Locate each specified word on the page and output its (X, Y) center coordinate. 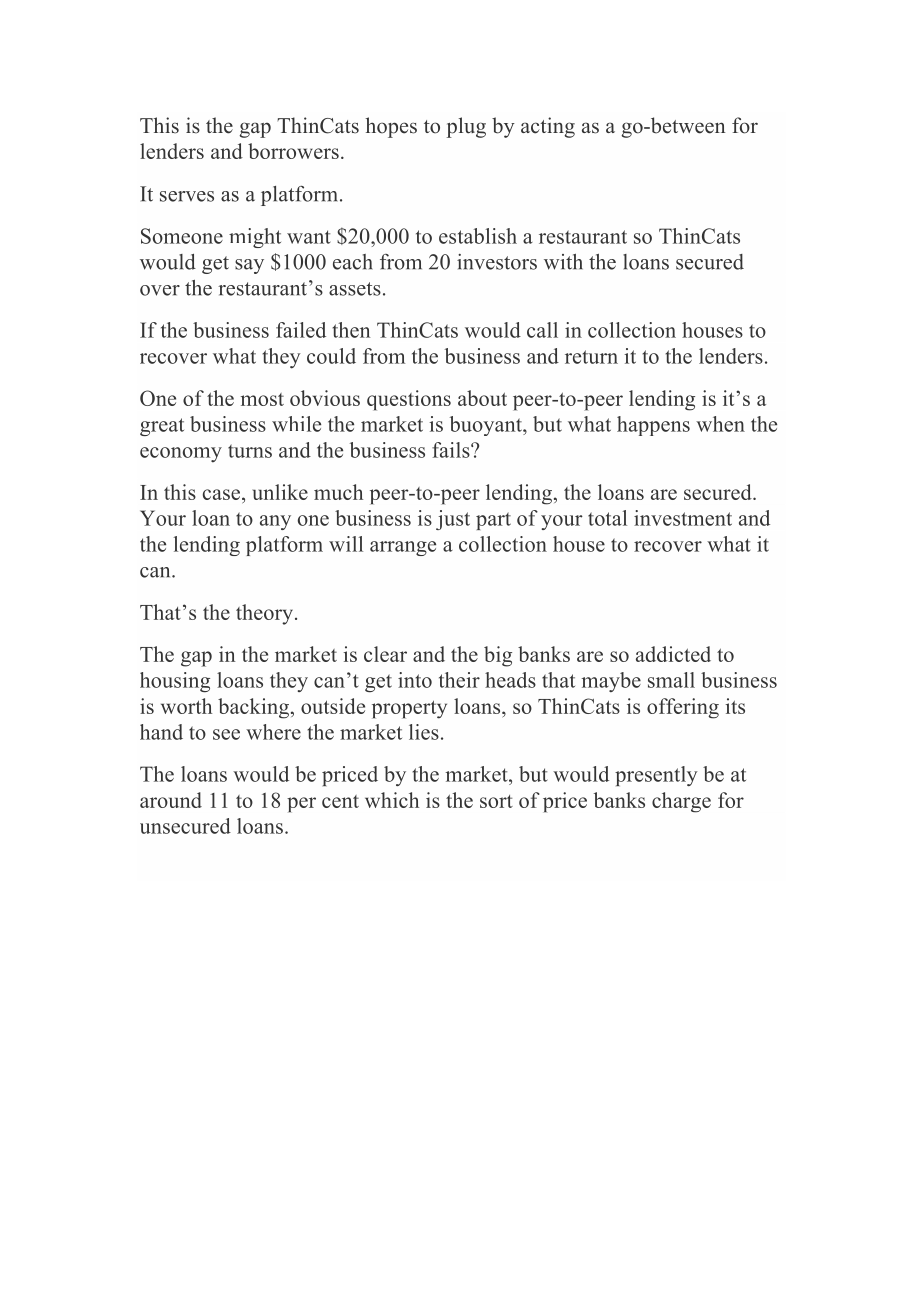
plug (466, 127)
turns (250, 451)
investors (497, 262)
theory (266, 614)
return (591, 357)
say (249, 266)
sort (496, 801)
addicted (673, 654)
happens (653, 426)
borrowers (293, 151)
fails (452, 450)
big (498, 656)
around (171, 800)
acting (548, 127)
